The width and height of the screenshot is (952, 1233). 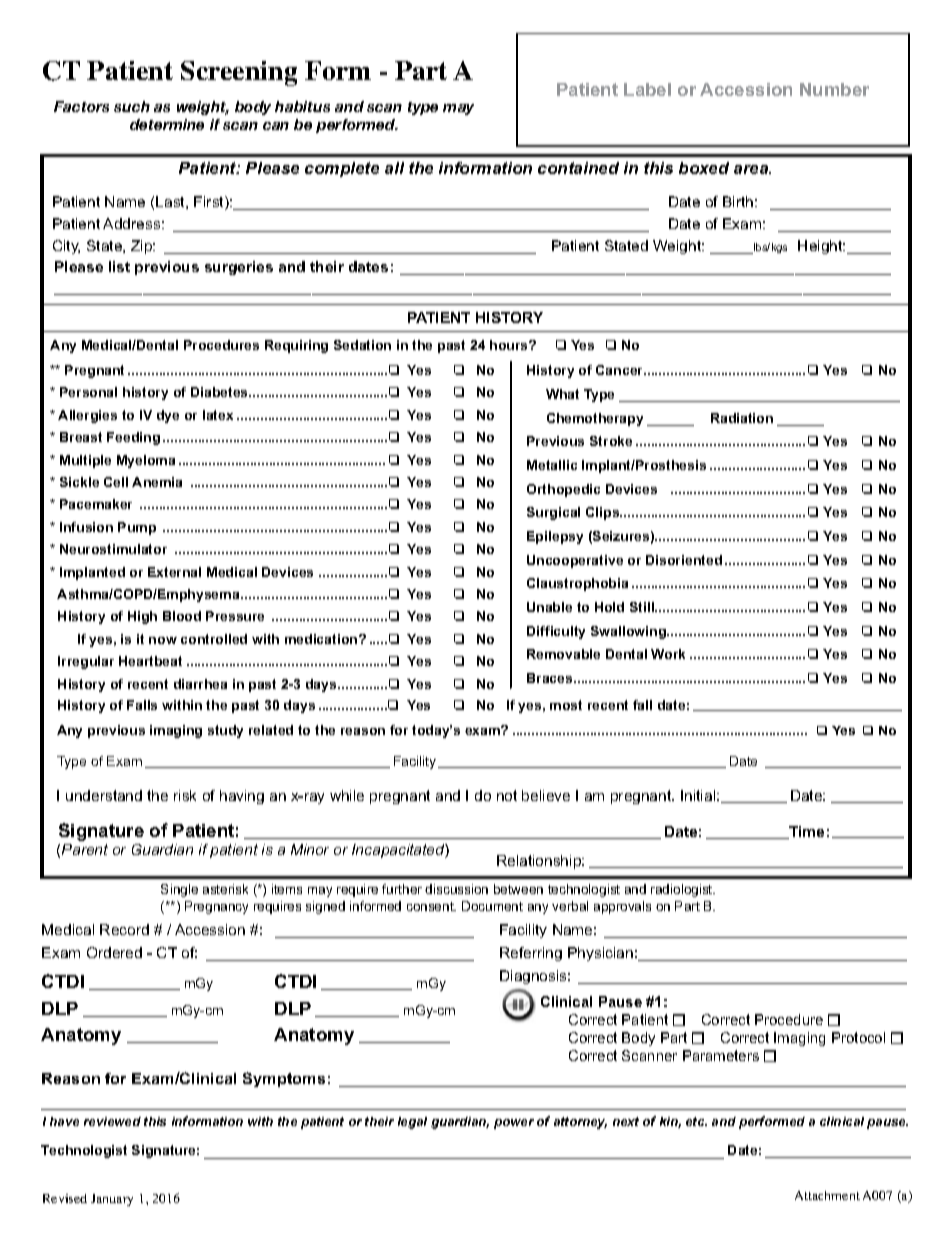 What do you see at coordinates (167, 124) in the screenshot?
I see `determine` at bounding box center [167, 124].
